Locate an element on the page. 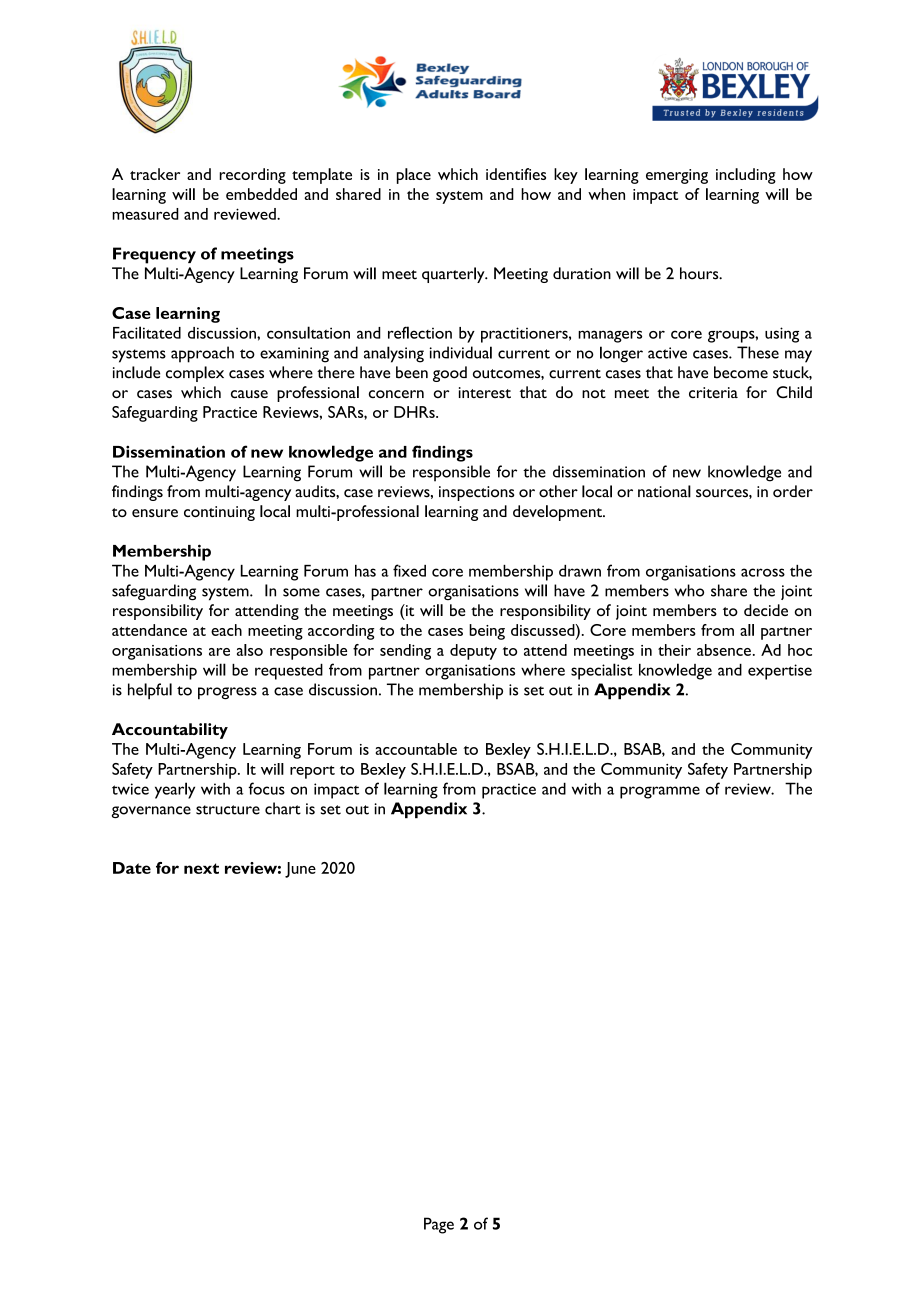 This page has height=1308, width=924. absence is located at coordinates (724, 650).
